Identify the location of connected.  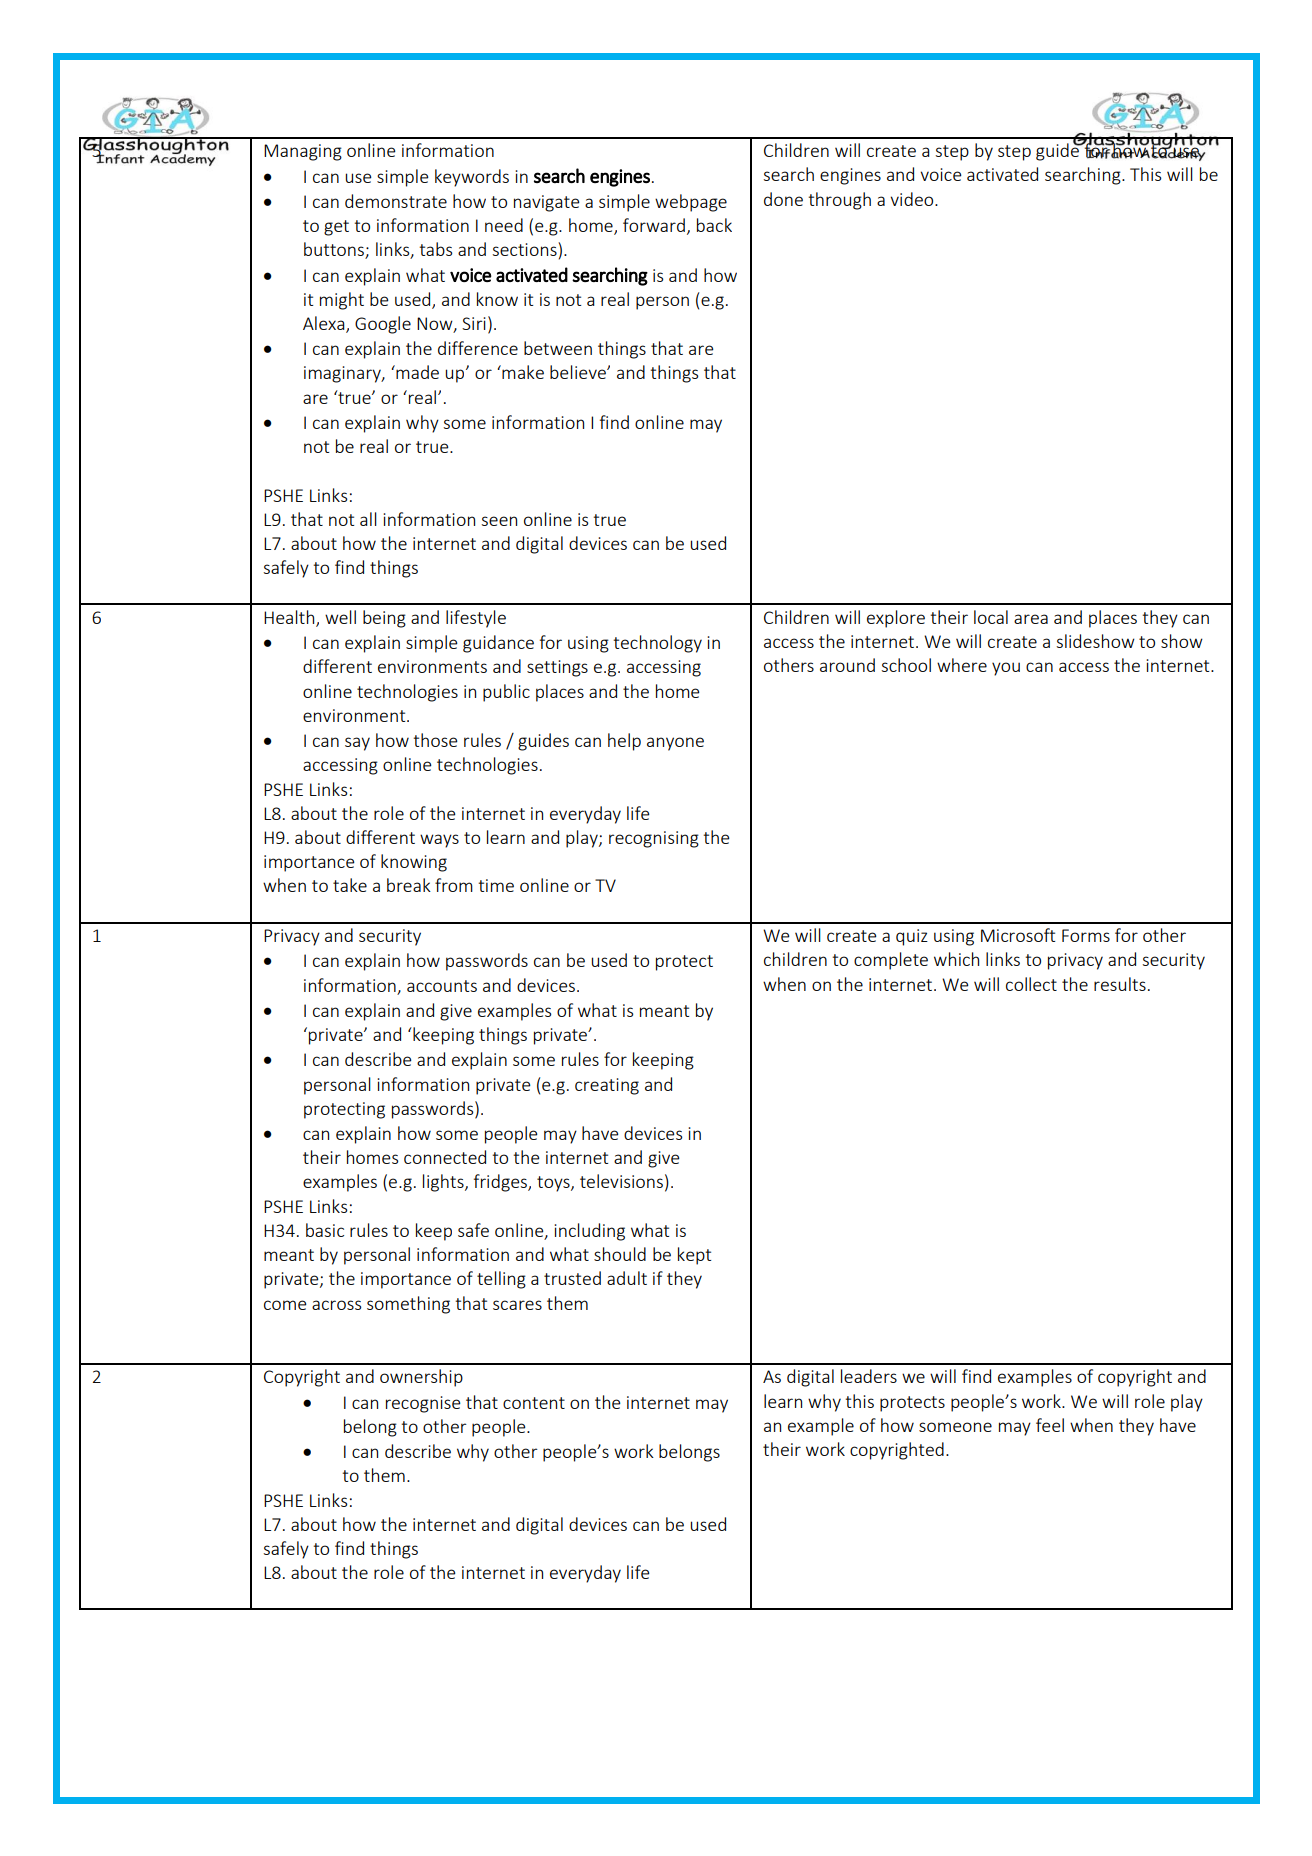
(445, 1157).
